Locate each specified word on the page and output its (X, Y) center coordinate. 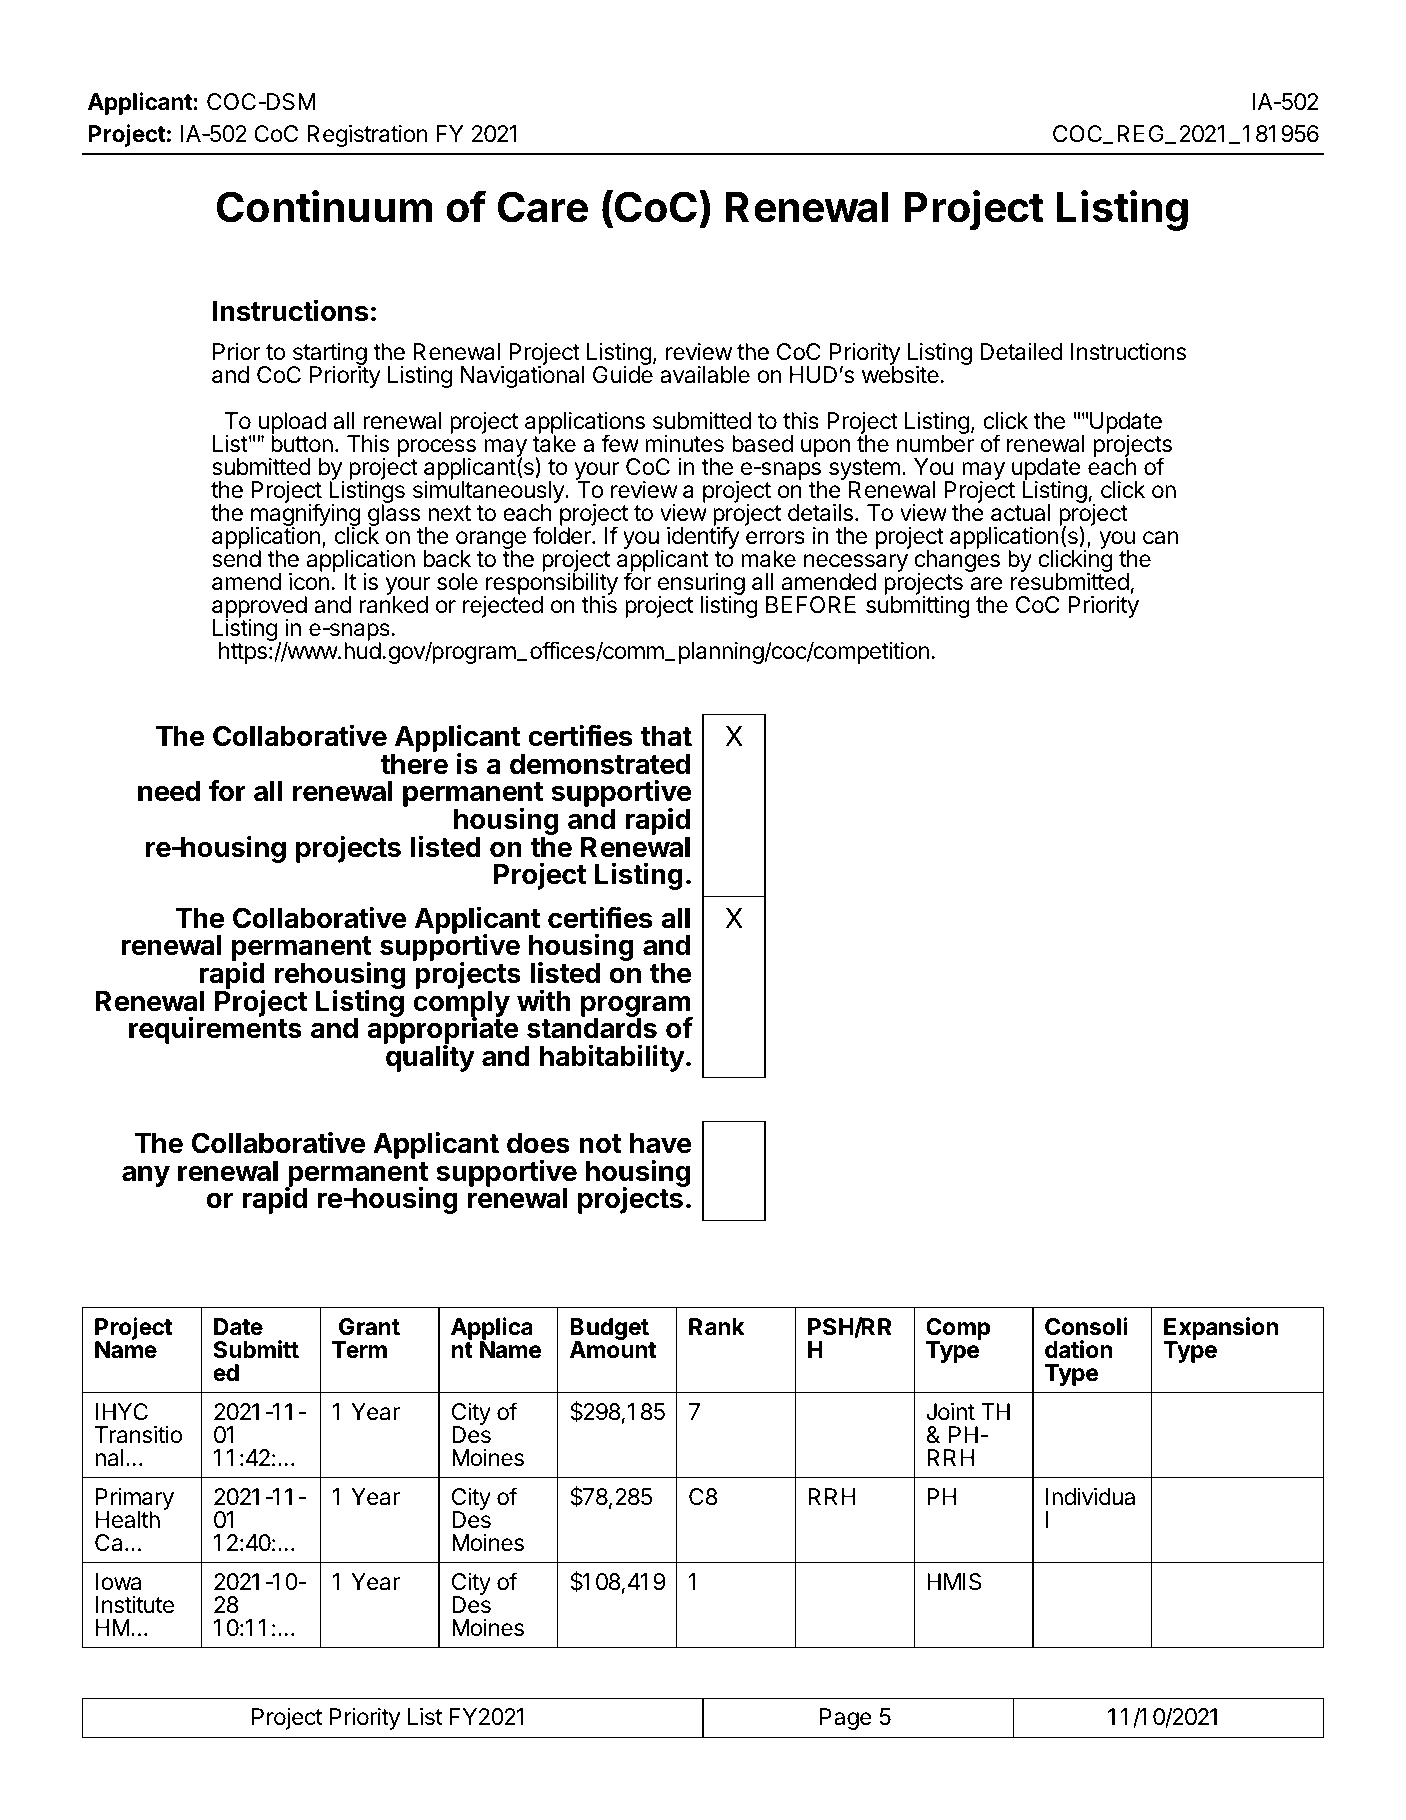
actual (1020, 513)
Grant (369, 1326)
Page (846, 1719)
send (236, 559)
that (666, 736)
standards (592, 1027)
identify (703, 538)
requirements (215, 1030)
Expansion (1221, 1329)
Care (543, 207)
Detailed (1021, 352)
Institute (135, 1605)
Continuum (324, 206)
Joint (950, 1411)
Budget (609, 1330)
